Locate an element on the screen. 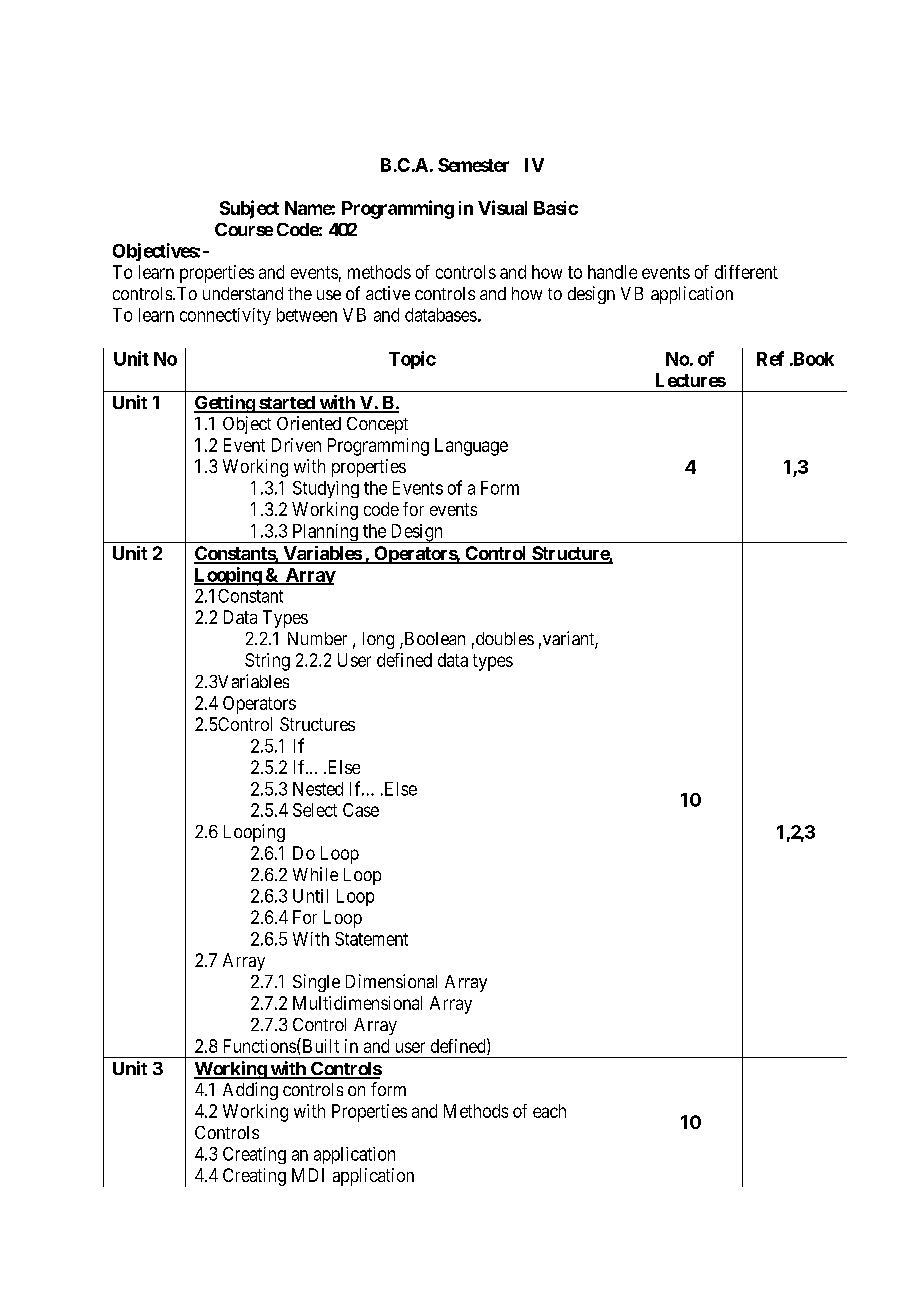 The width and height of the screenshot is (924, 1308). different is located at coordinates (746, 272).
